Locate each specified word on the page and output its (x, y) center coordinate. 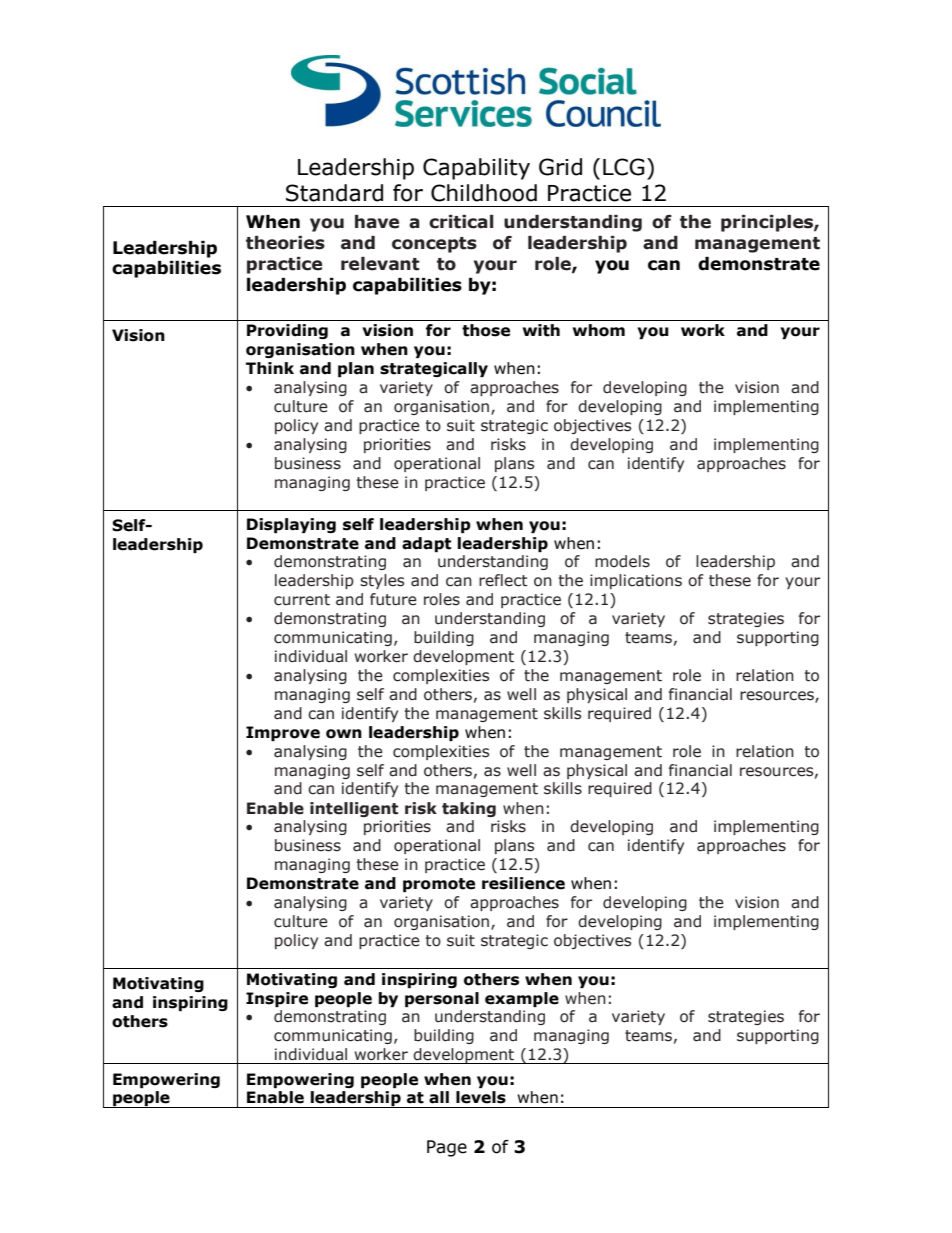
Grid (560, 167)
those (486, 330)
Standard (334, 193)
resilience (523, 883)
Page (447, 1148)
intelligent (354, 809)
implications (636, 581)
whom (599, 330)
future (393, 599)
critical (461, 222)
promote (439, 885)
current (302, 600)
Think (270, 368)
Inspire (277, 999)
